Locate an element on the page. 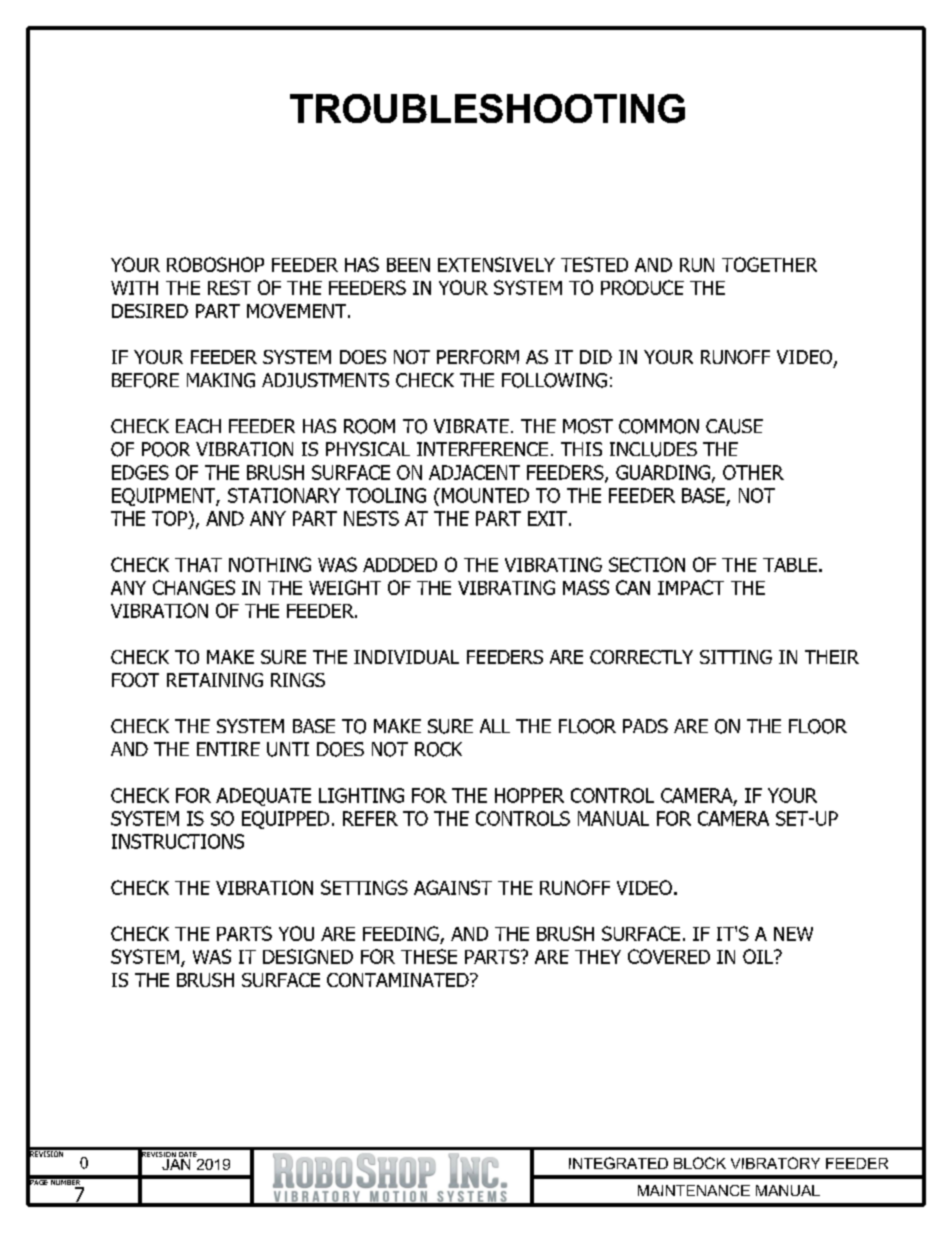 The image size is (952, 1233). JAN is located at coordinates (175, 1163).
